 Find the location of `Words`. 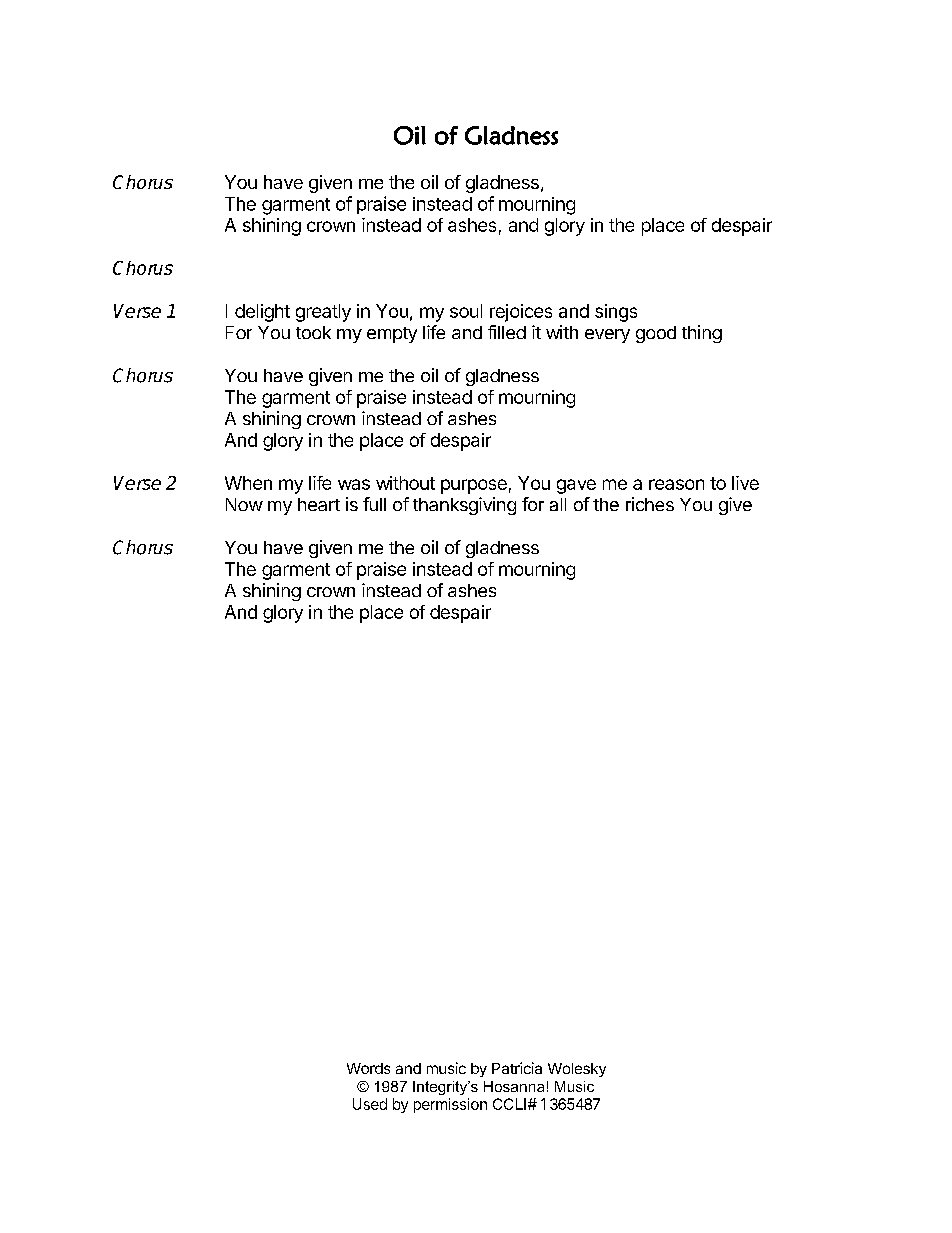

Words is located at coordinates (368, 1068).
